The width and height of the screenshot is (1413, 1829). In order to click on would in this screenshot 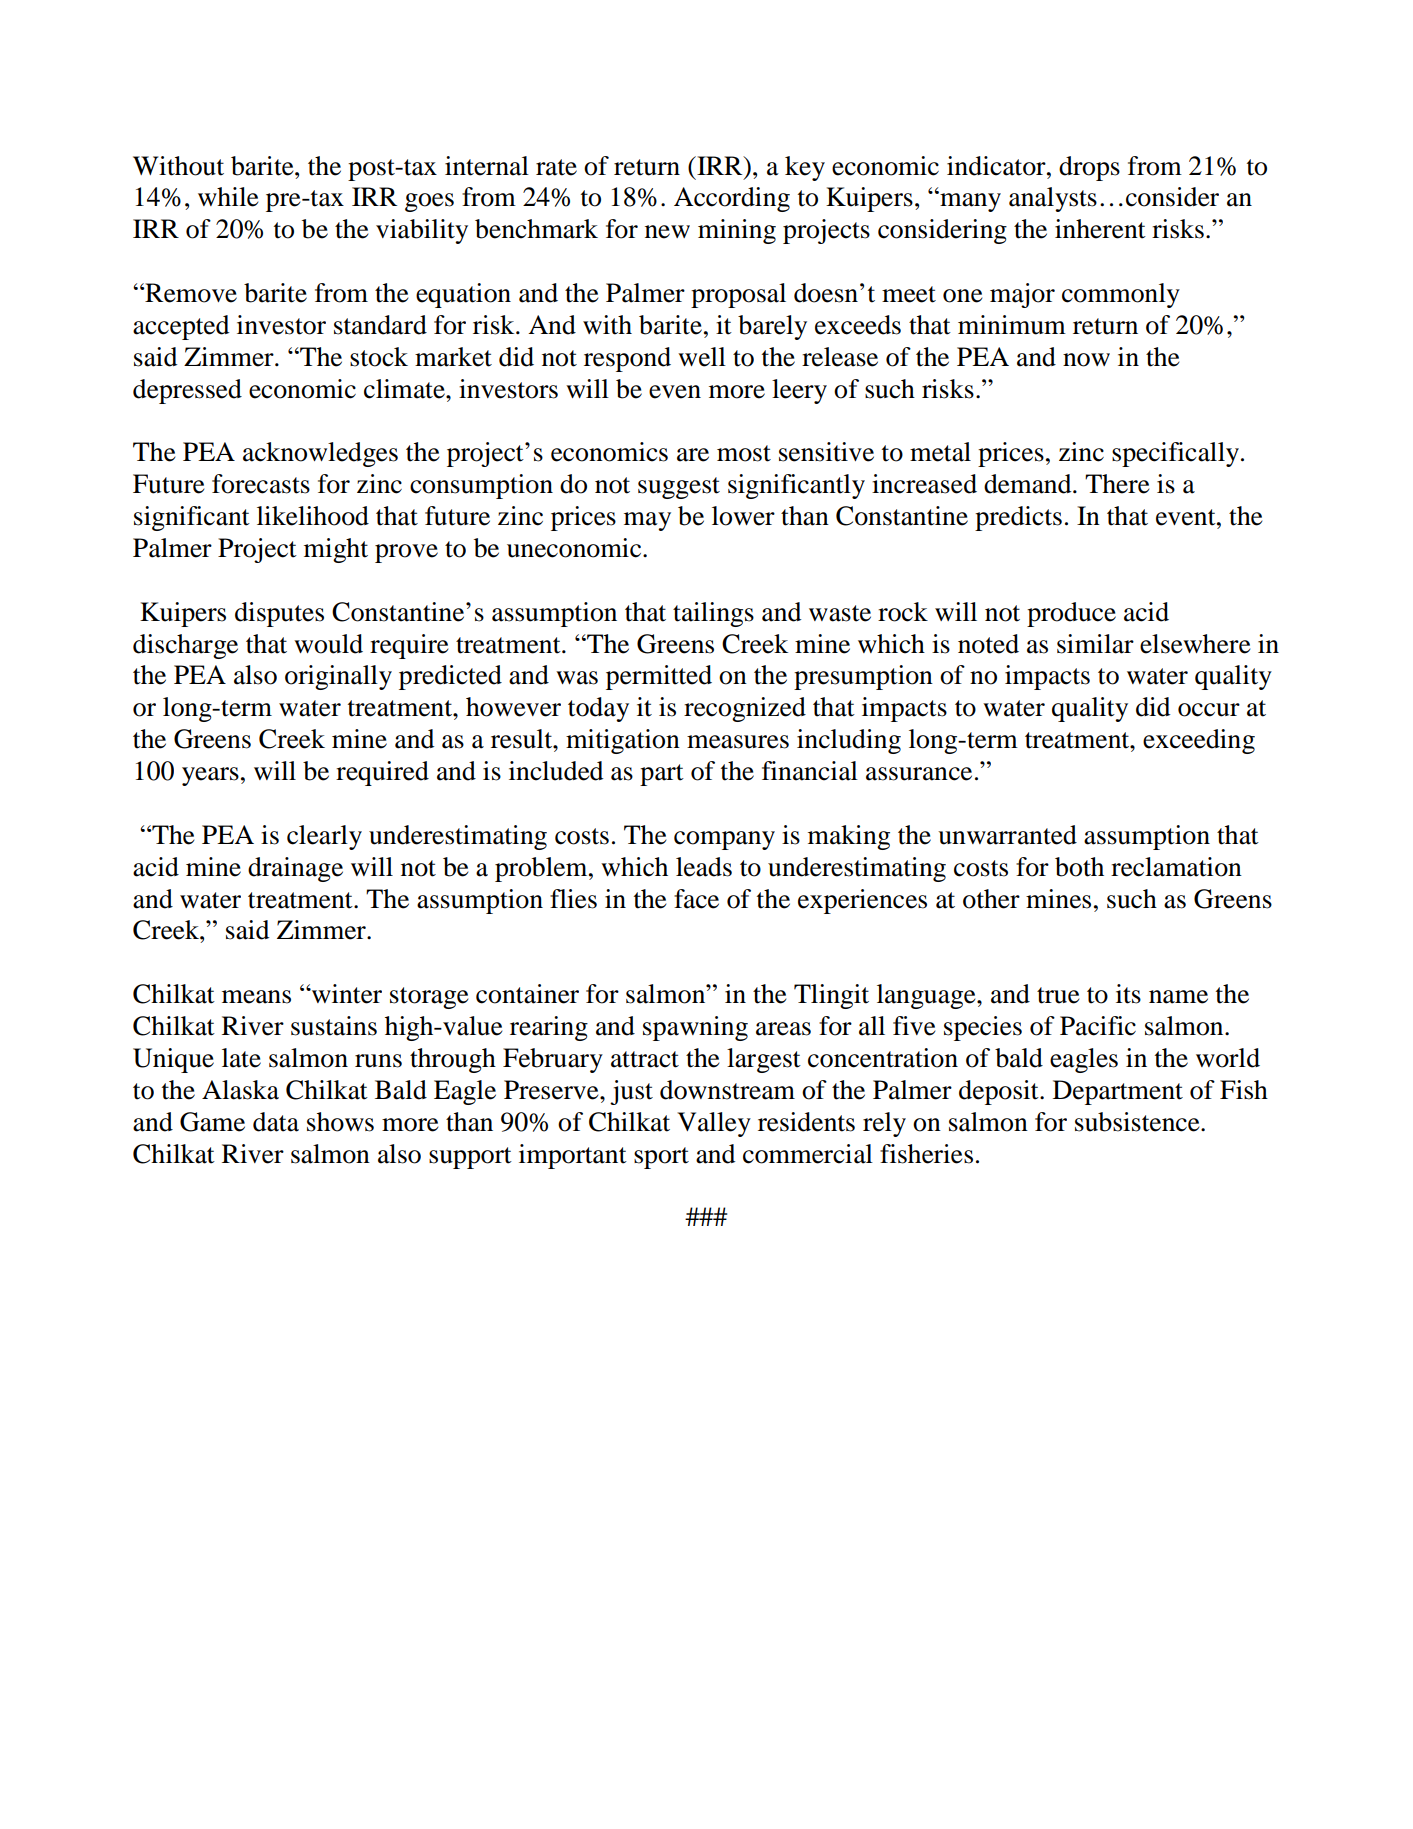, I will do `click(328, 644)`.
